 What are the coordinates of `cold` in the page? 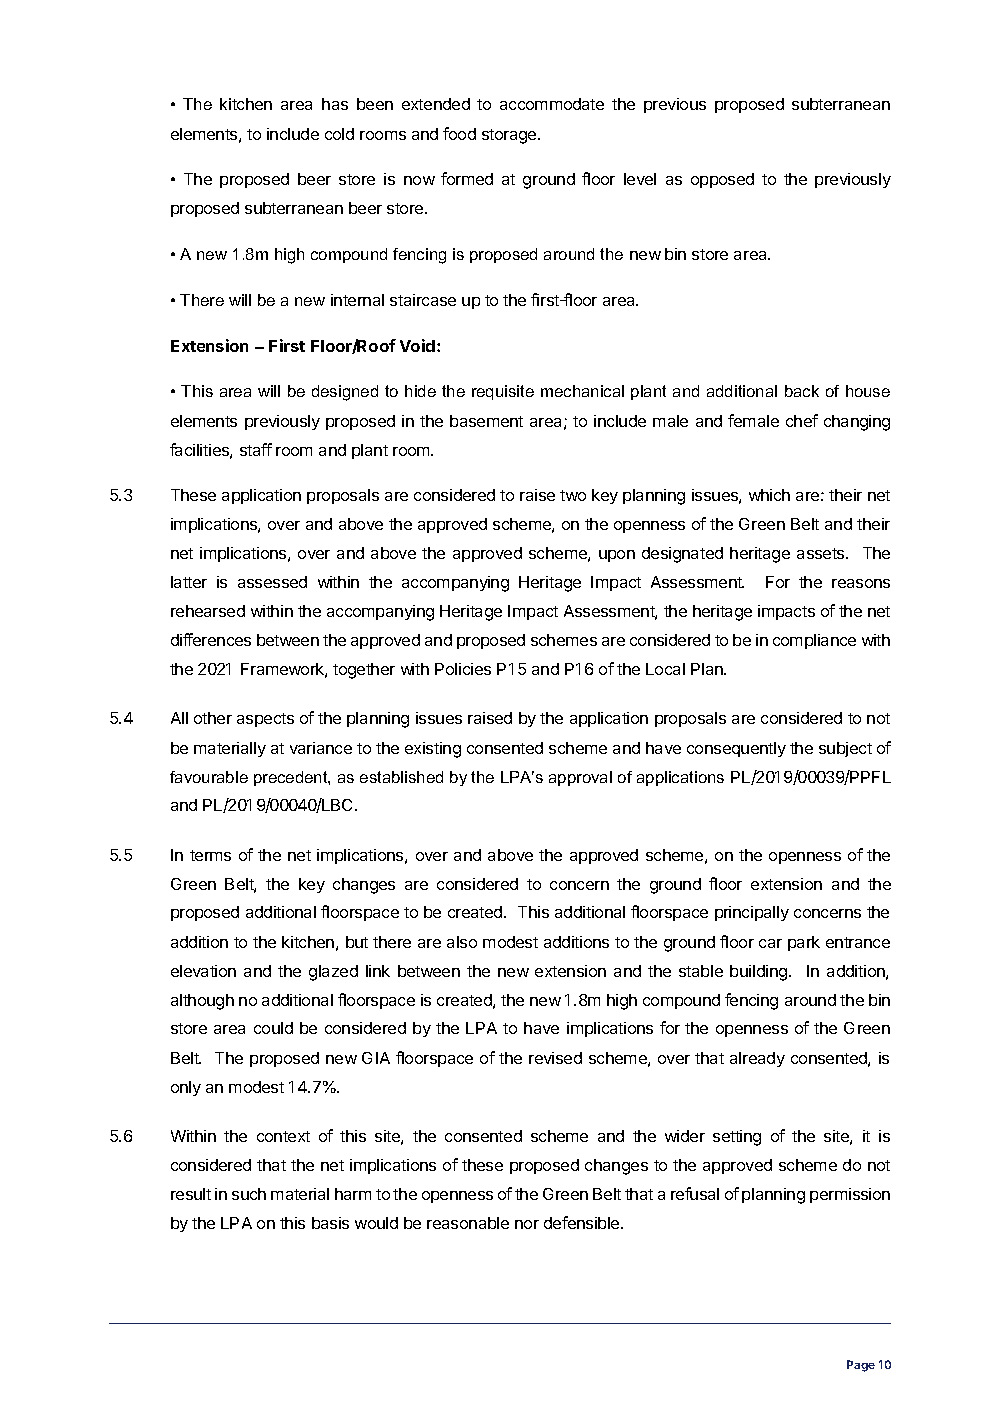 It's located at (339, 134).
